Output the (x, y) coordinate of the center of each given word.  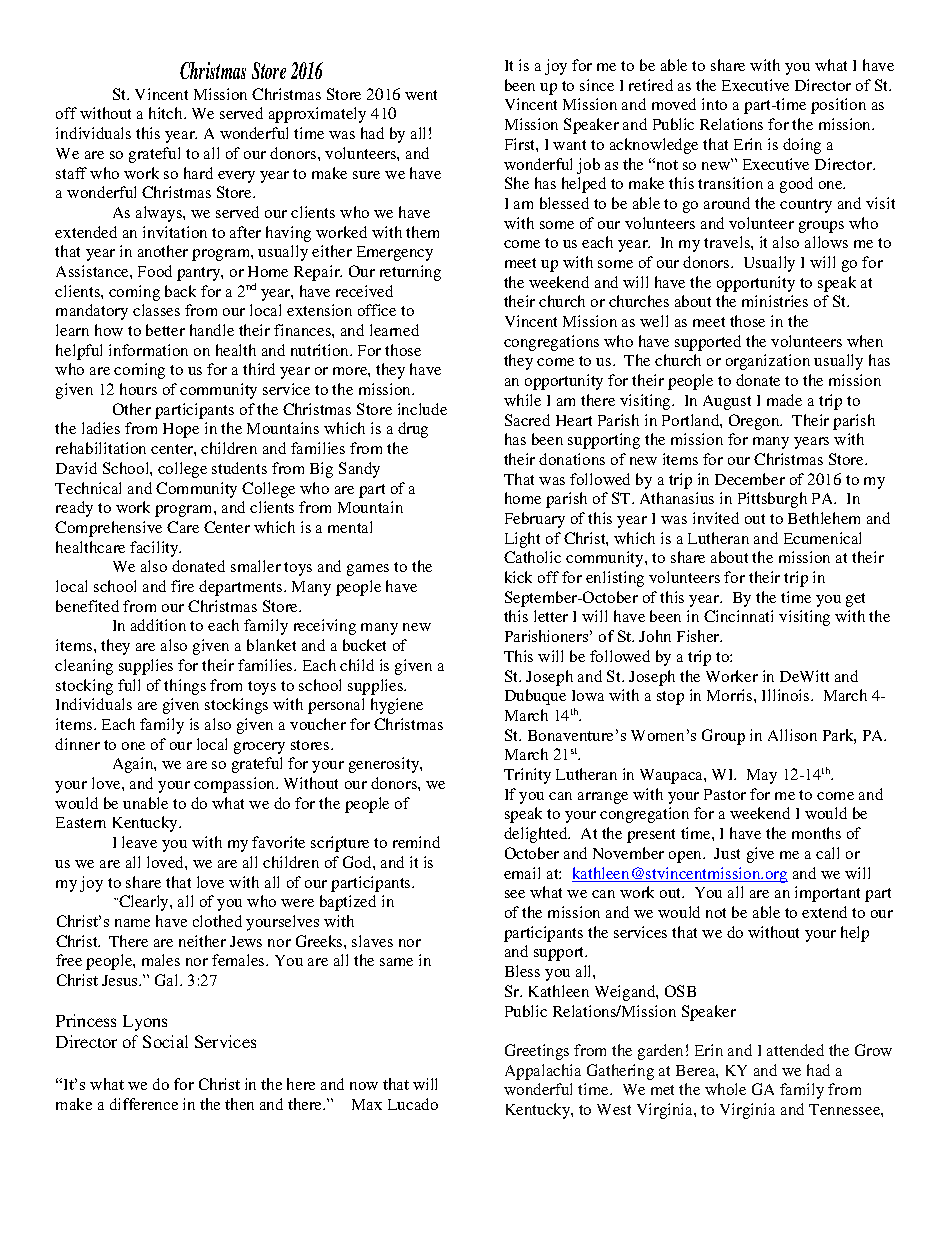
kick (518, 577)
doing (802, 146)
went (421, 95)
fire (182, 586)
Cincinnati (738, 616)
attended (795, 1050)
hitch (167, 113)
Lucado (413, 1104)
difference (144, 1104)
